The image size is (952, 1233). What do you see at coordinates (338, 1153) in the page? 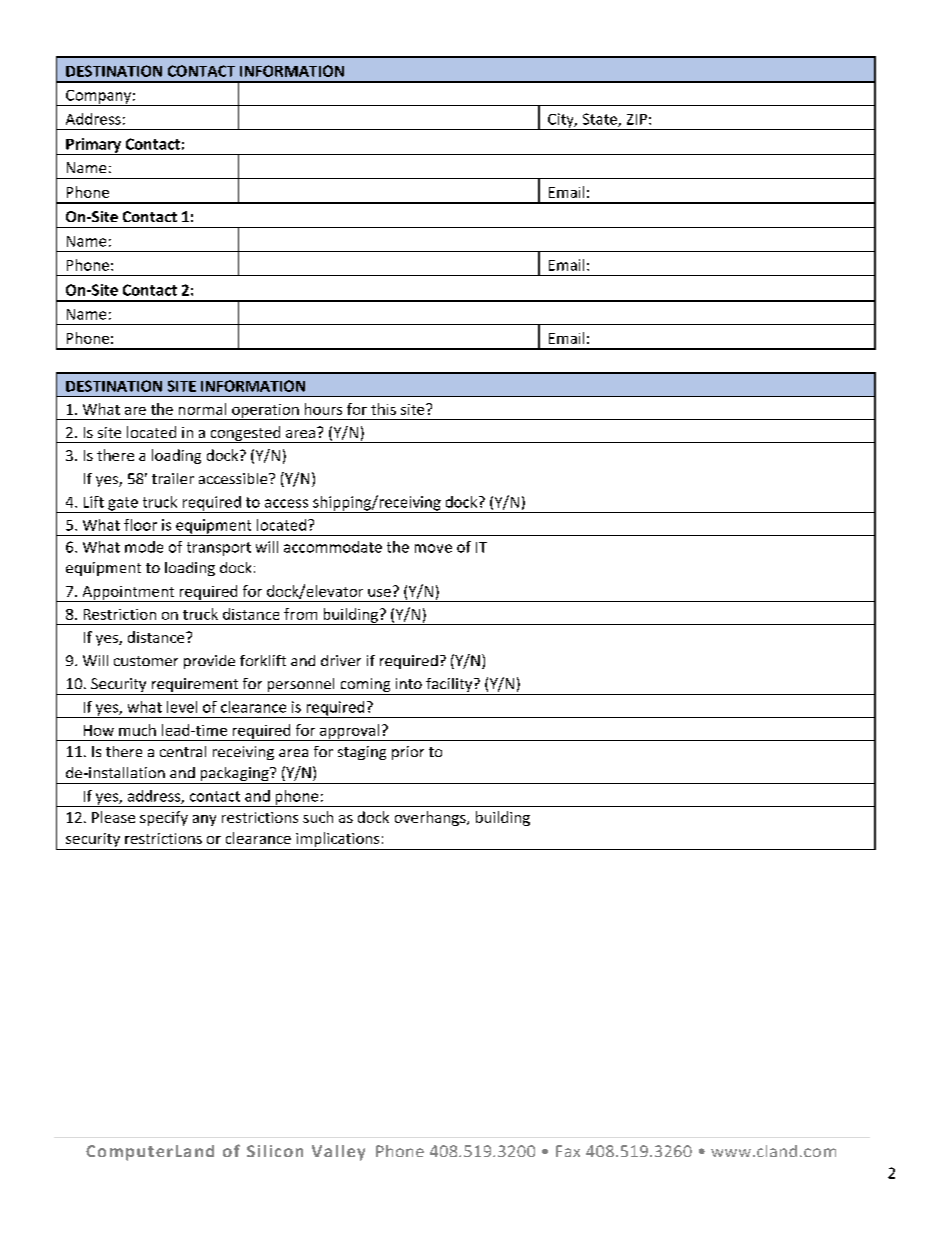
I see `Valley` at bounding box center [338, 1153].
